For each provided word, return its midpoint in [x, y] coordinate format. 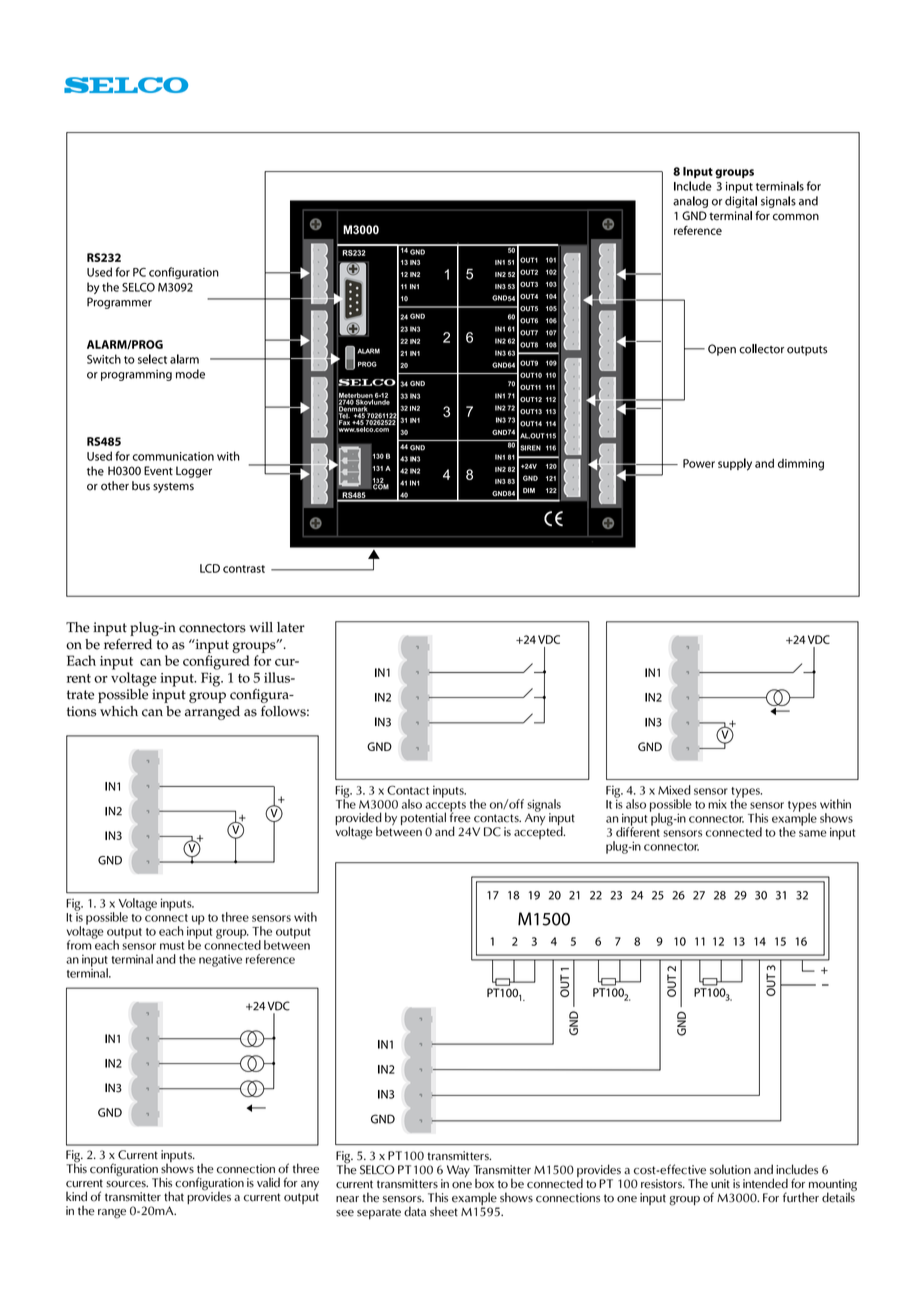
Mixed [674, 790]
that [174, 1196]
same [813, 833]
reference [270, 959]
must [172, 946]
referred [128, 644]
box [484, 1183]
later [291, 627]
